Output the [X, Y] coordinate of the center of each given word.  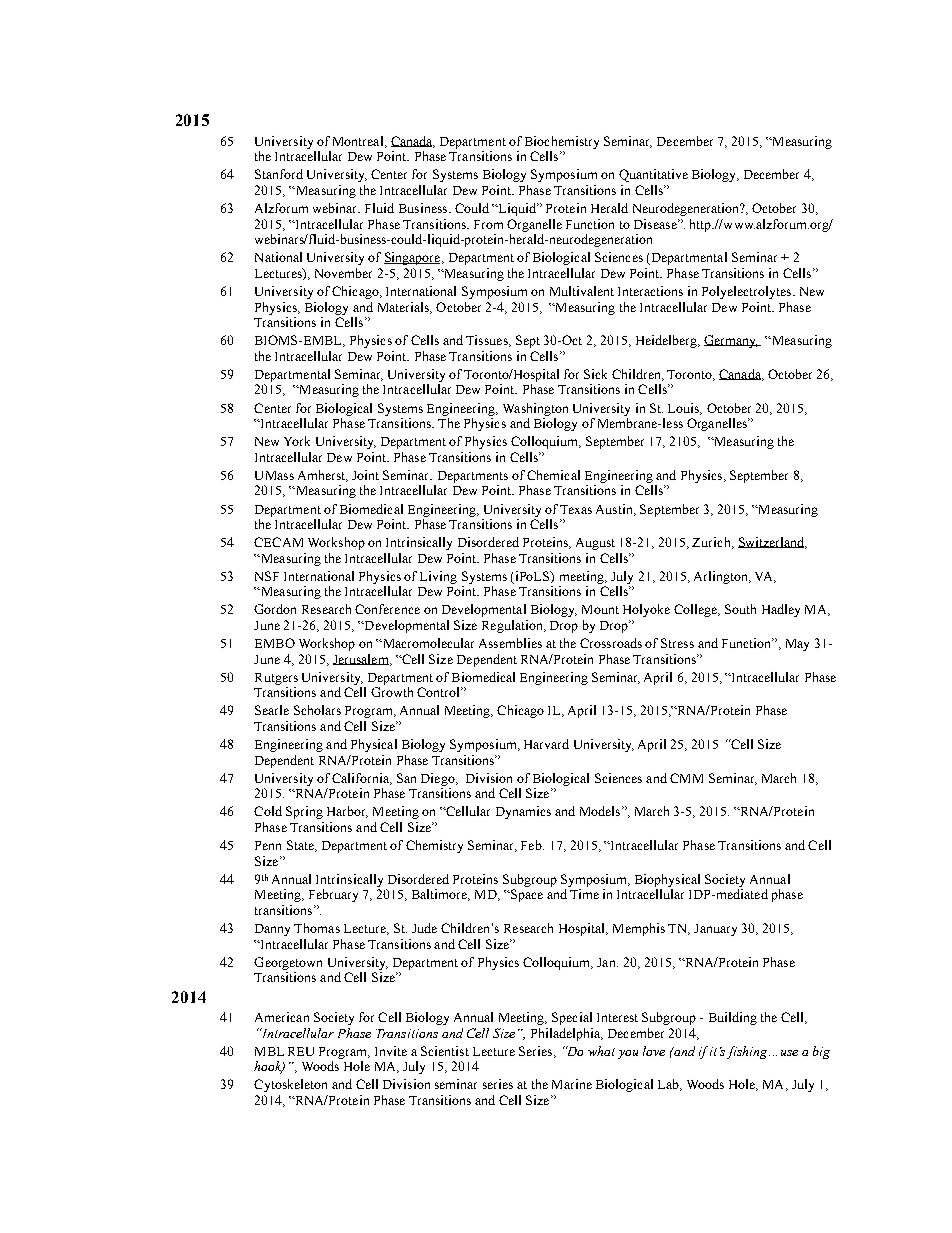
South [740, 609]
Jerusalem [362, 660]
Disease [656, 224]
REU [301, 1051]
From [488, 224]
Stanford [279, 174]
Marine [572, 1084]
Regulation [513, 626]
